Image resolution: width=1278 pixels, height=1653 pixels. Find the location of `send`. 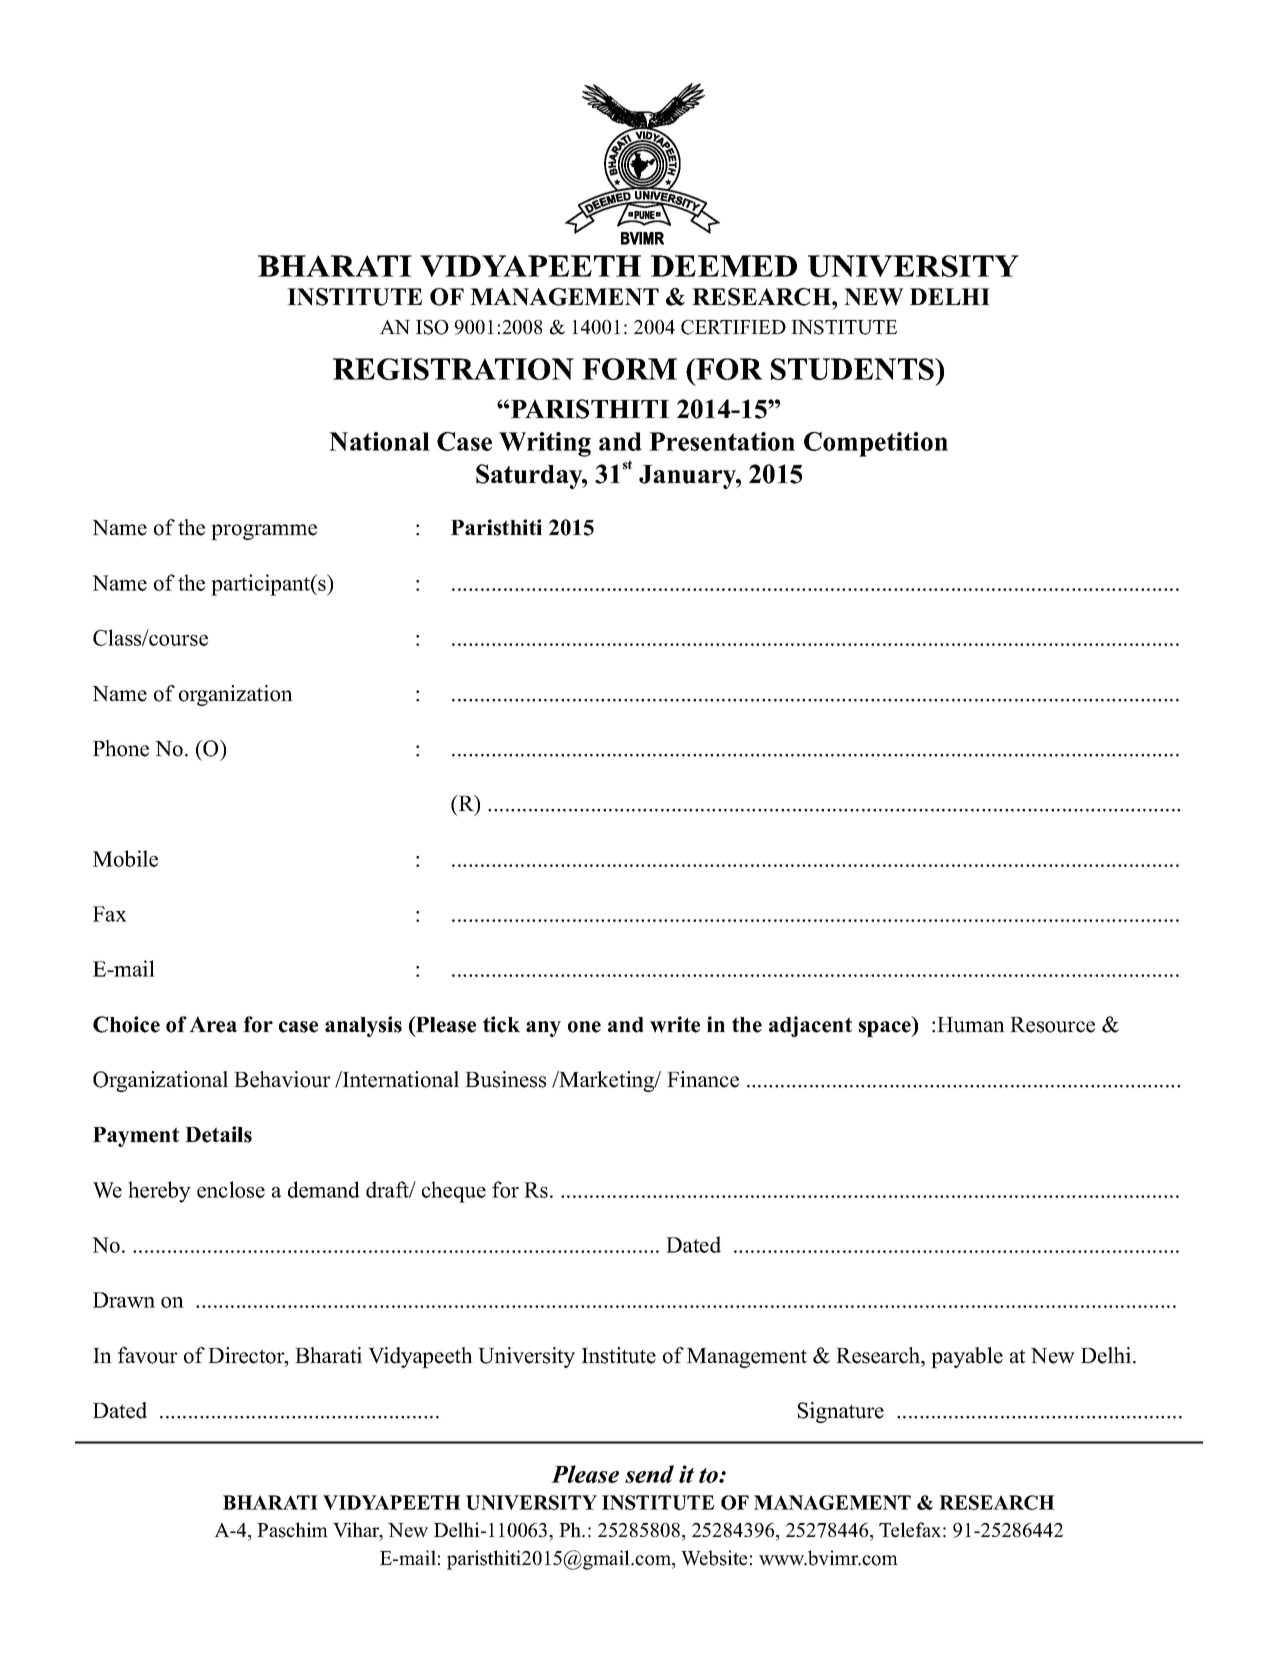

send is located at coordinates (649, 1474).
